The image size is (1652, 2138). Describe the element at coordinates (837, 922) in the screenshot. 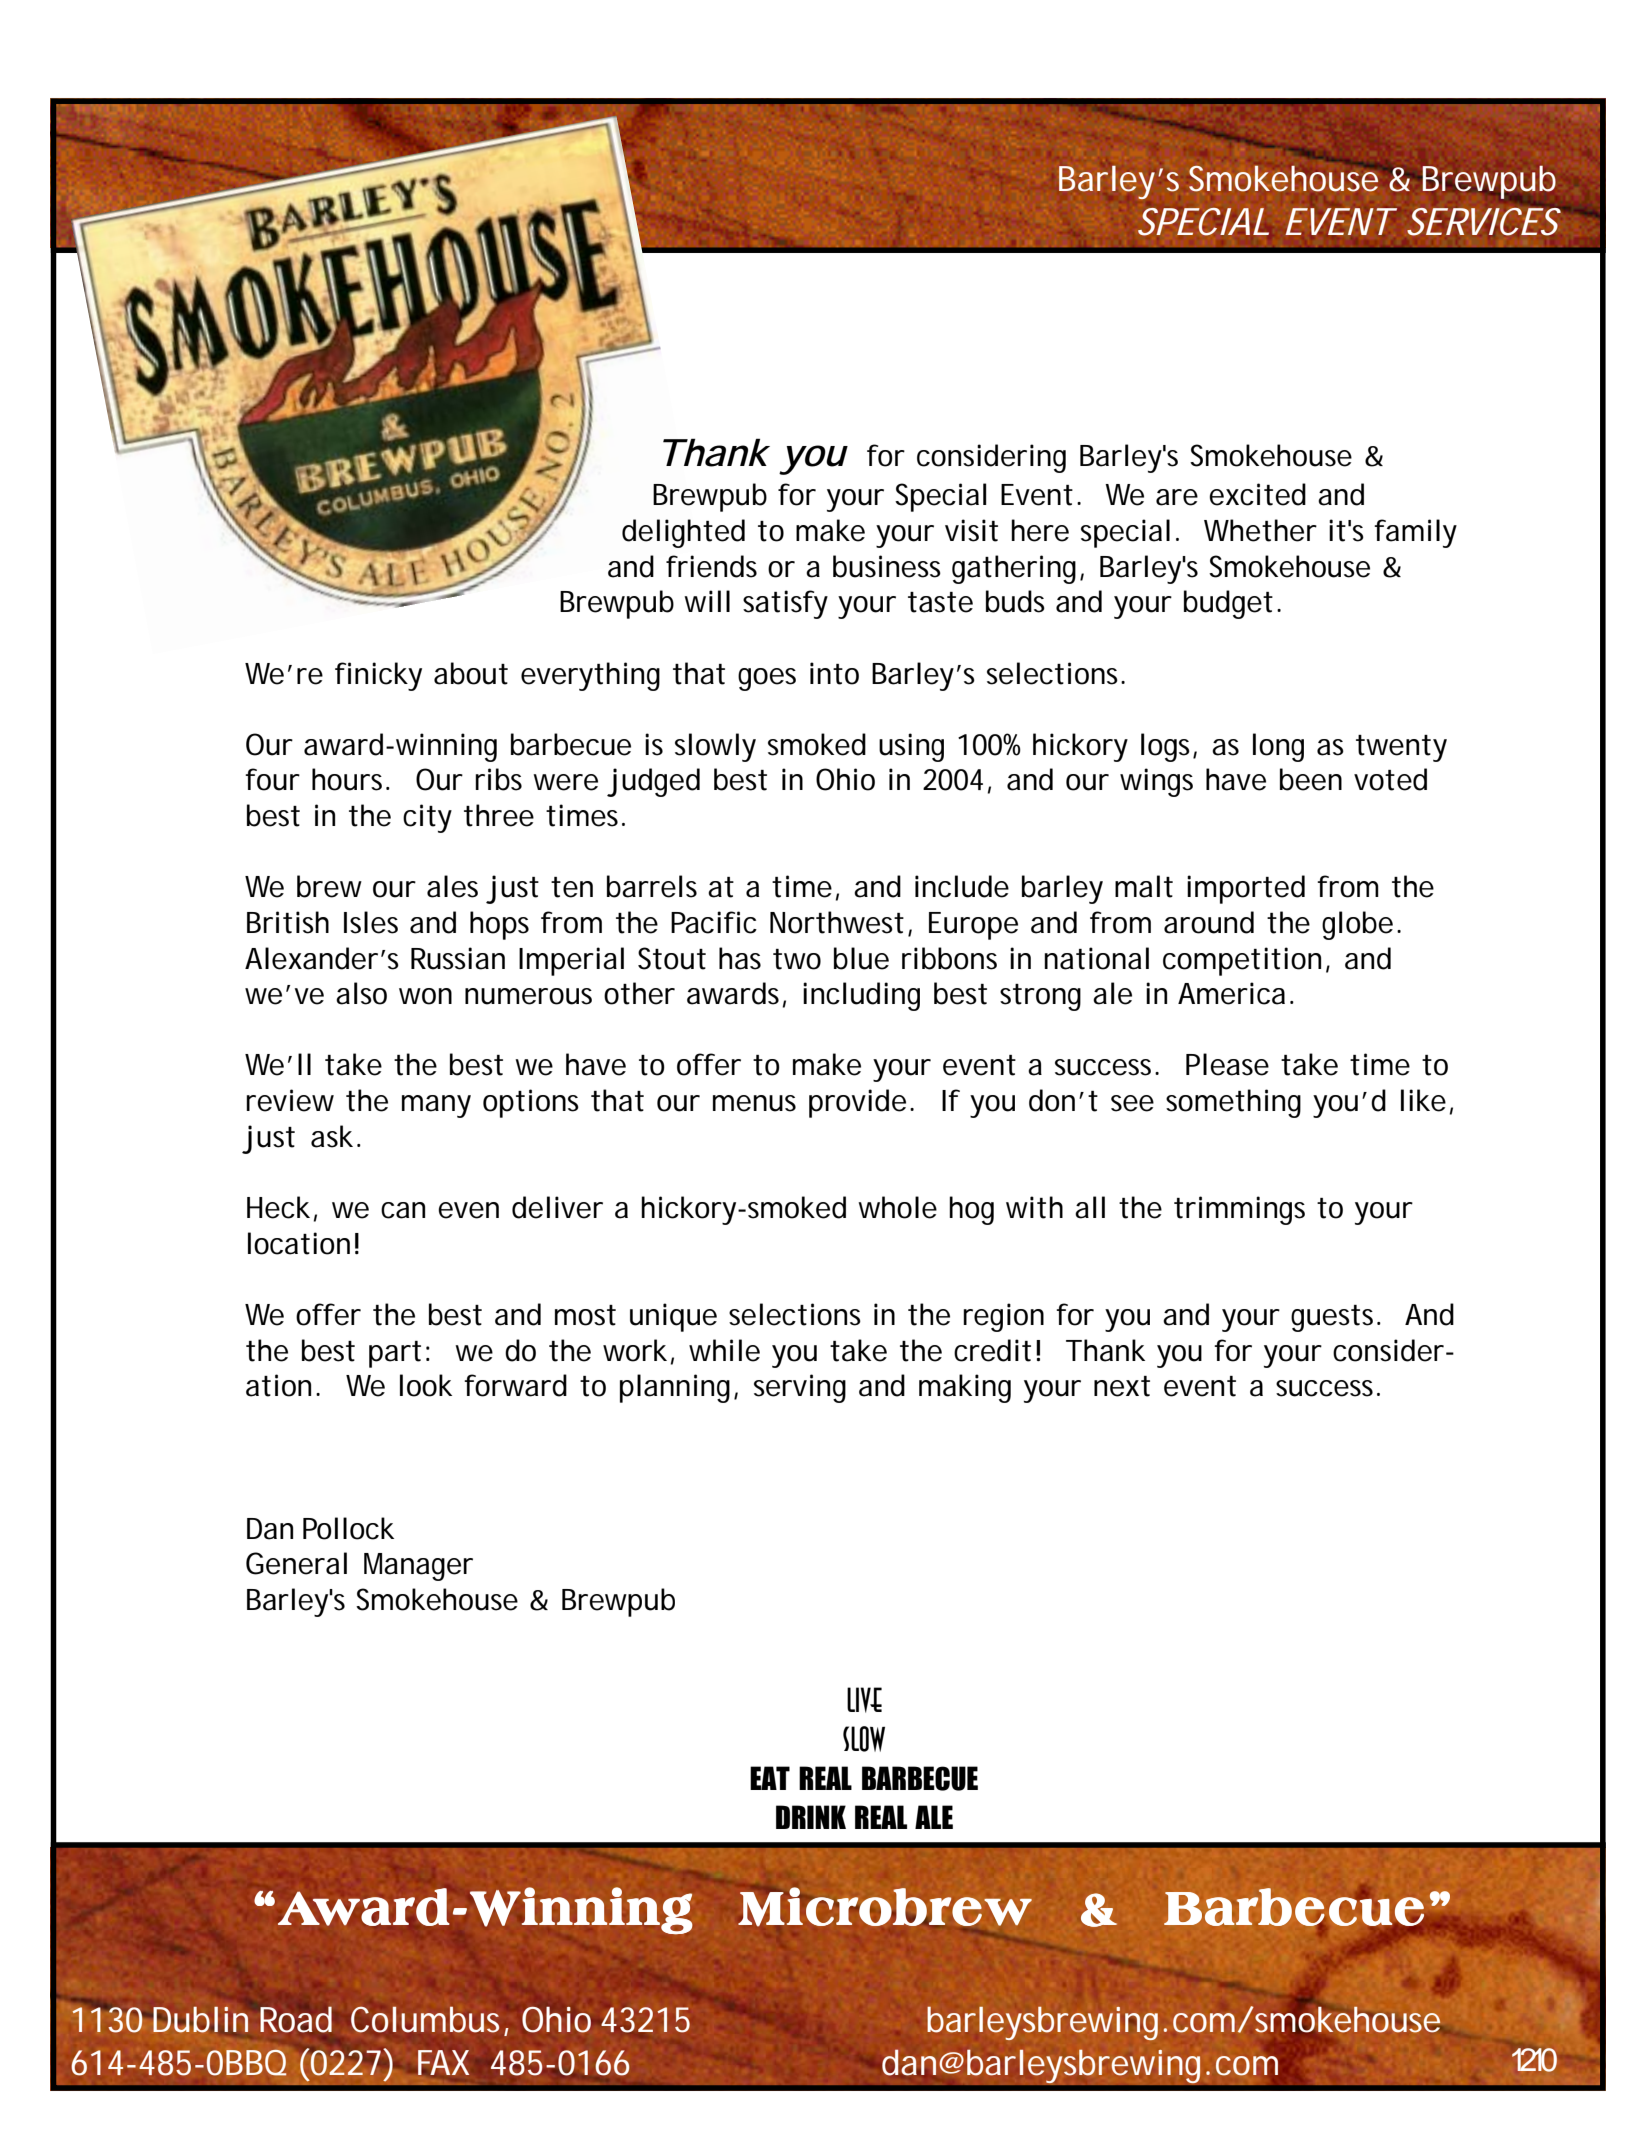

I see `Northwest` at that location.
